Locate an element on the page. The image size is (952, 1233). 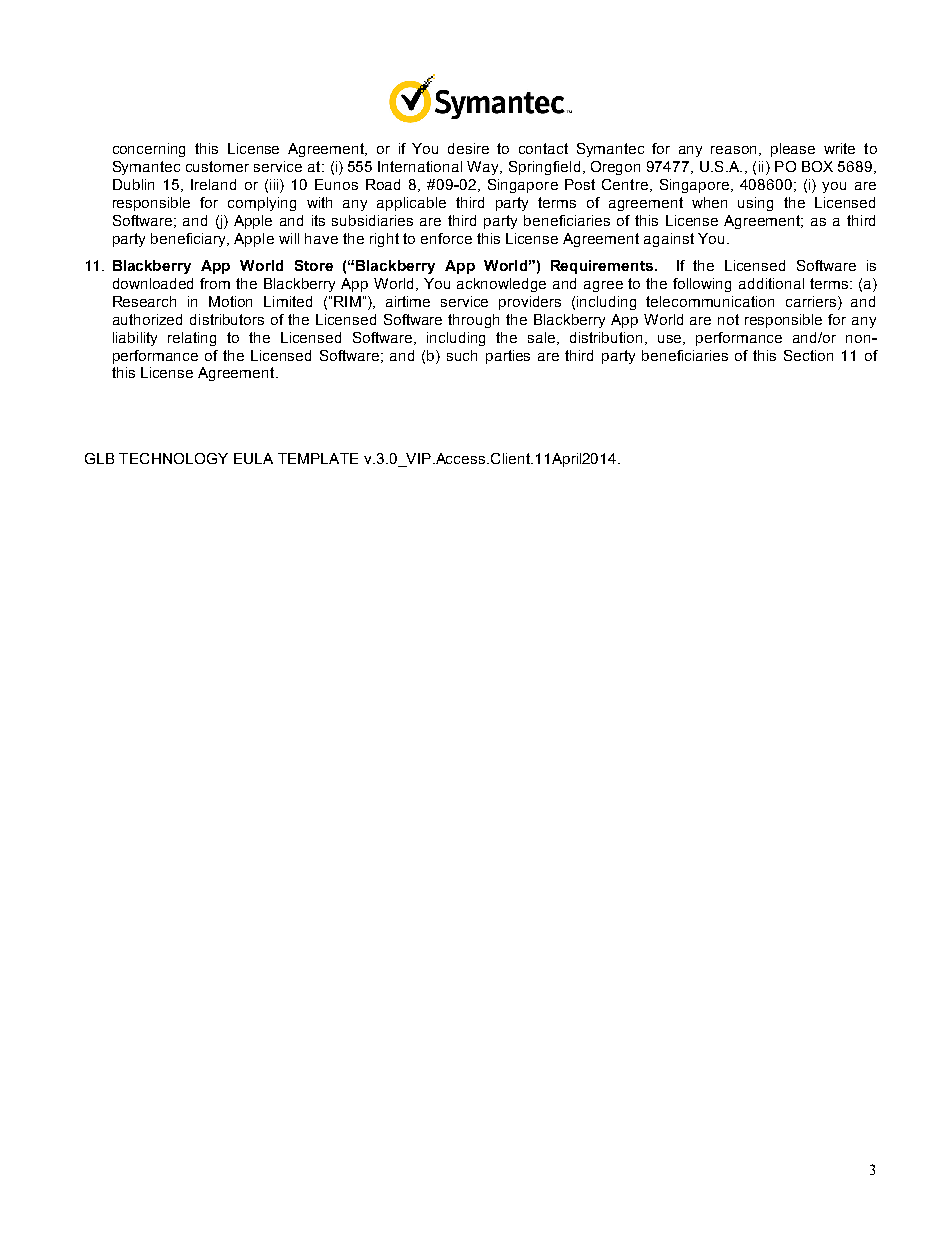
customer is located at coordinates (217, 166).
